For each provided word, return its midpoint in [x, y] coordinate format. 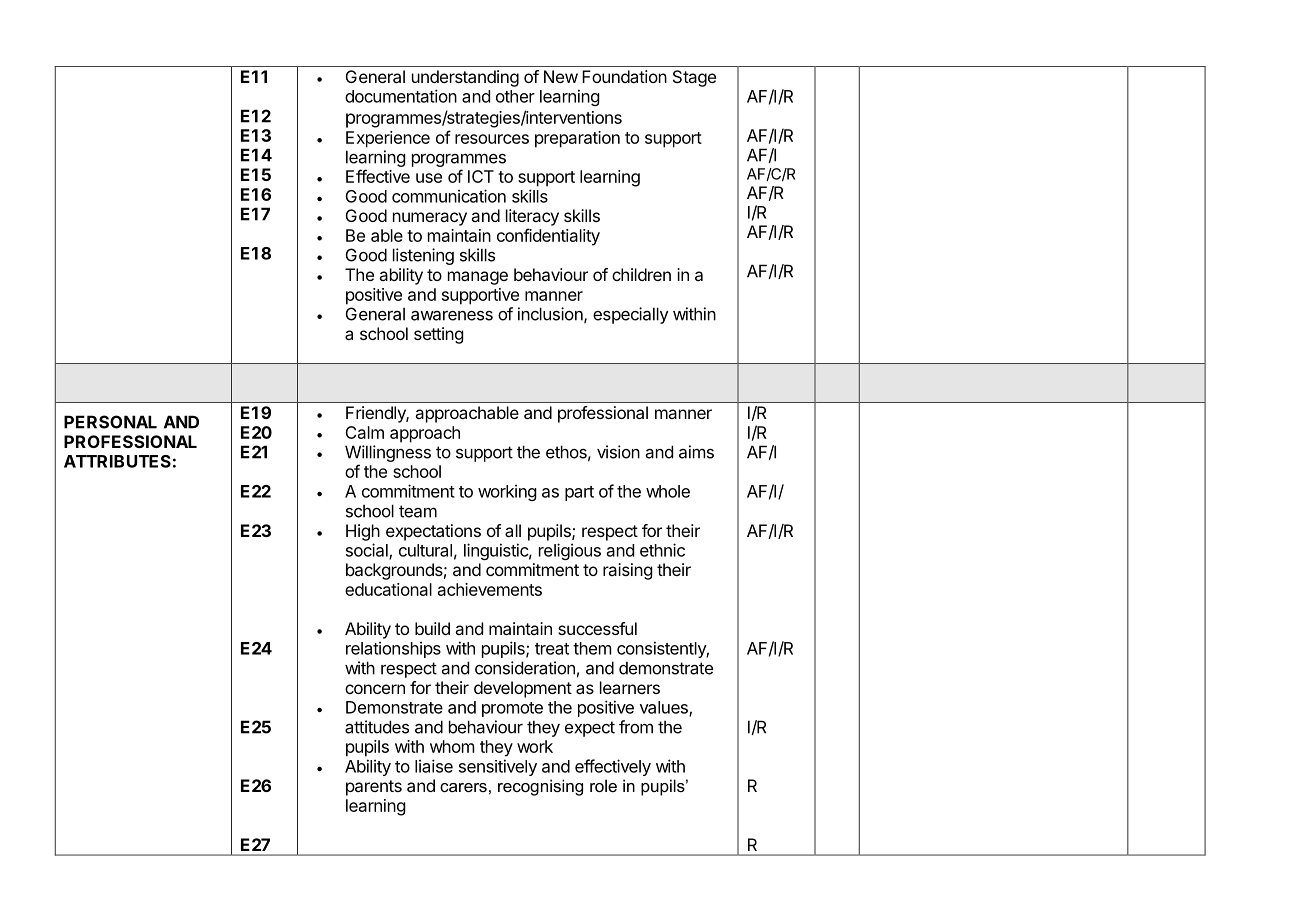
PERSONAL [110, 422]
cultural [425, 550]
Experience [388, 139]
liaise [434, 766]
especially [631, 315]
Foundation [624, 76]
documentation [401, 96]
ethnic [662, 550]
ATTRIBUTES [117, 461]
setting [439, 335]
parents [374, 788]
